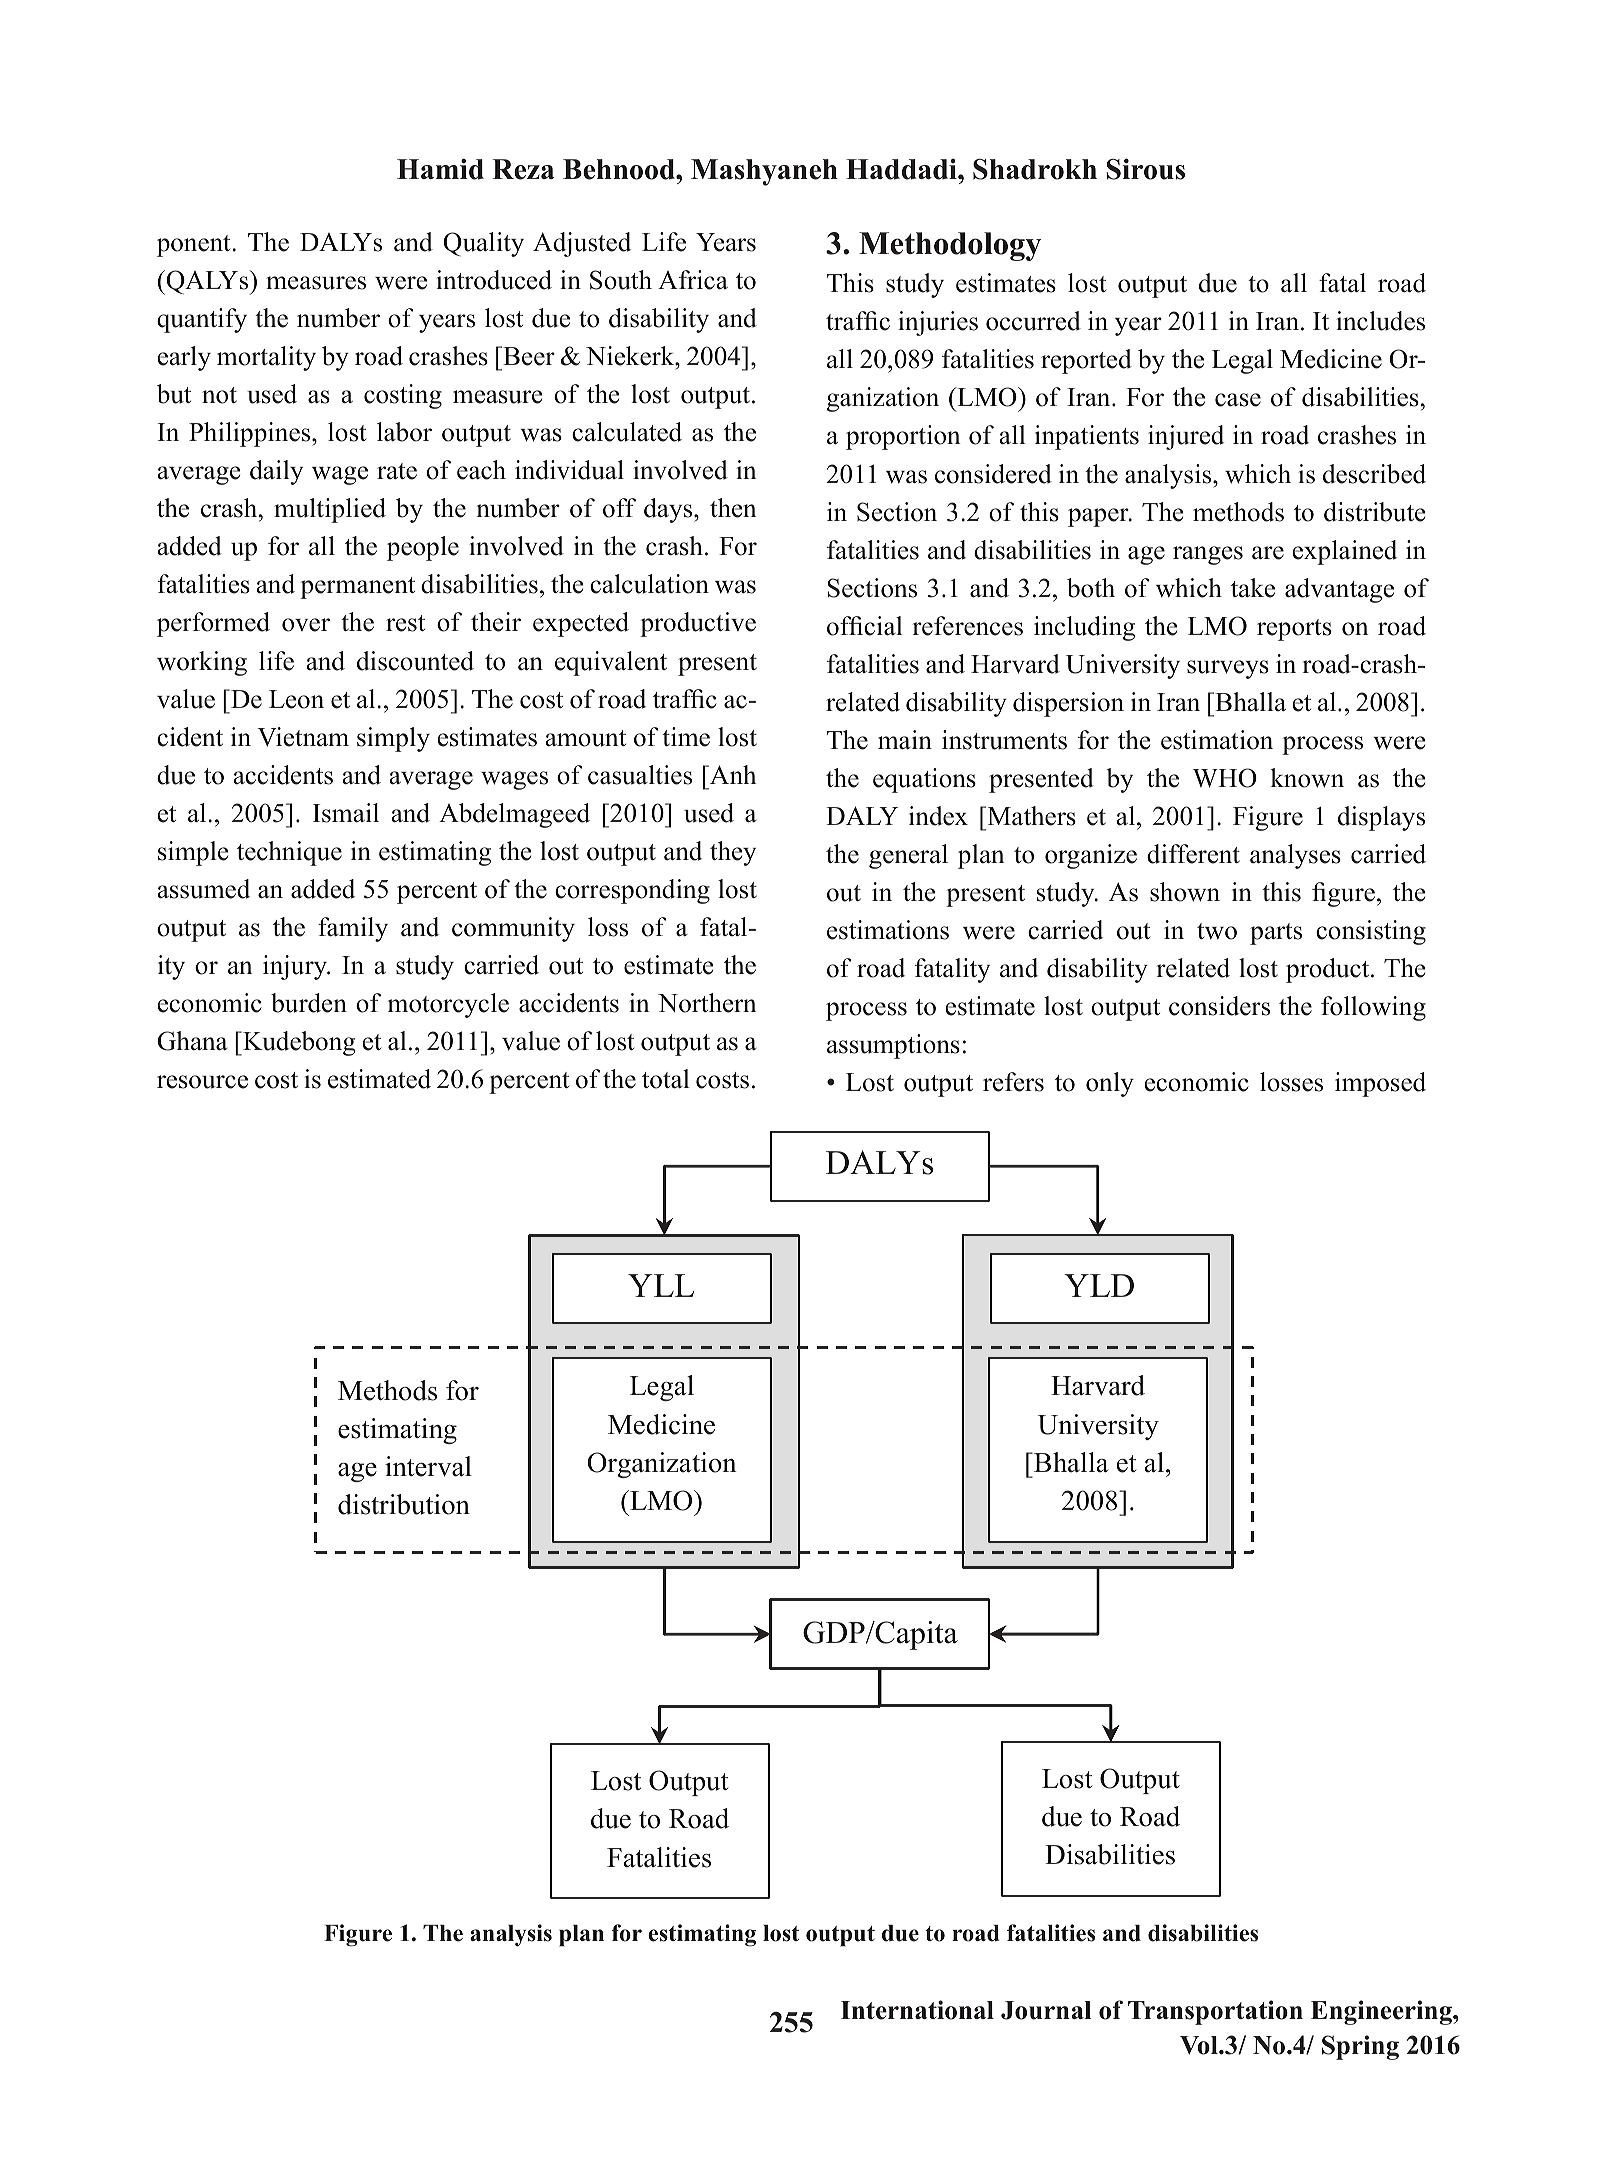 This image has width=1618, height=2157. I want to click on time, so click(686, 737).
